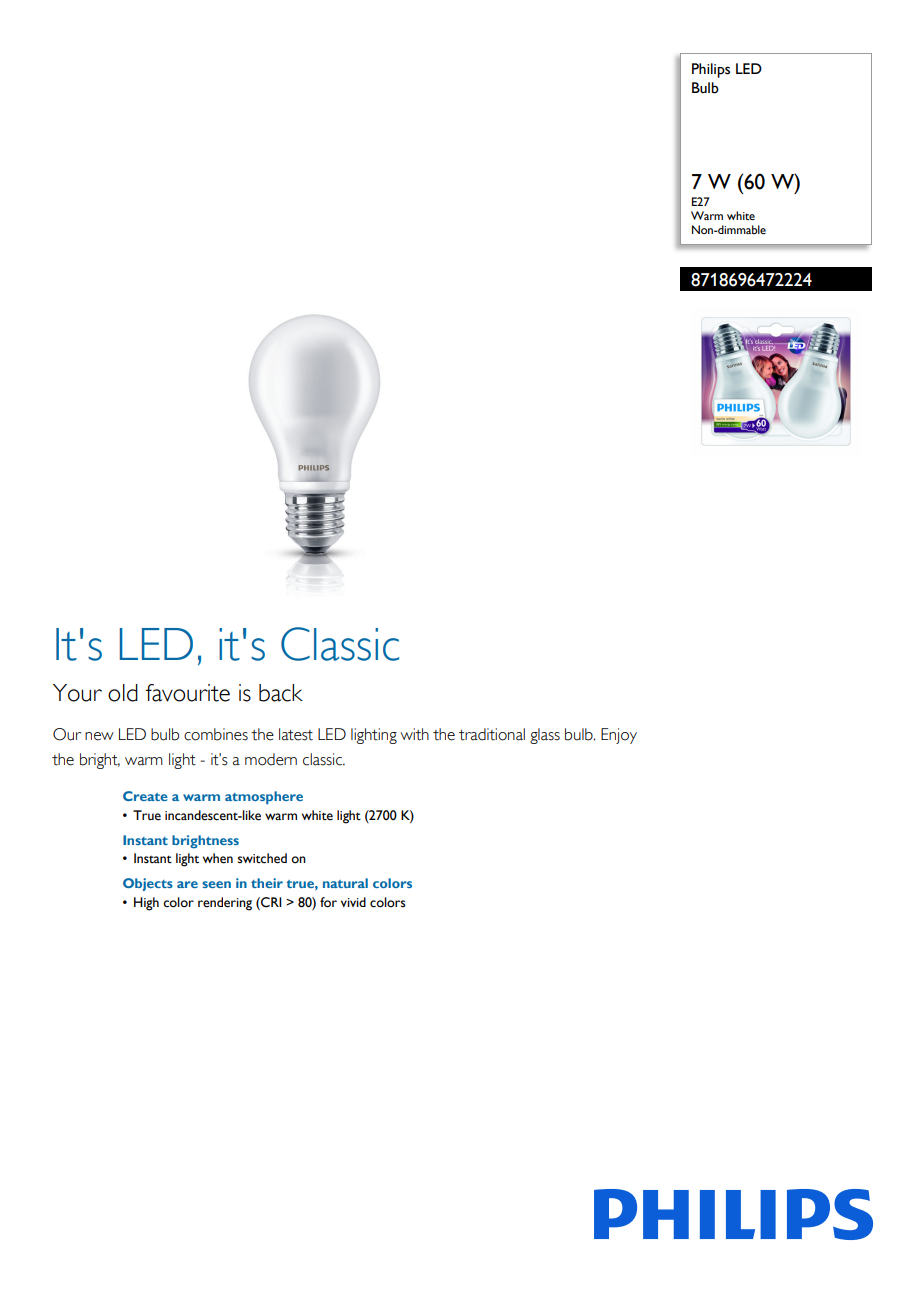 The width and height of the screenshot is (924, 1308). Describe the element at coordinates (619, 736) in the screenshot. I see `Enjoy` at that location.
